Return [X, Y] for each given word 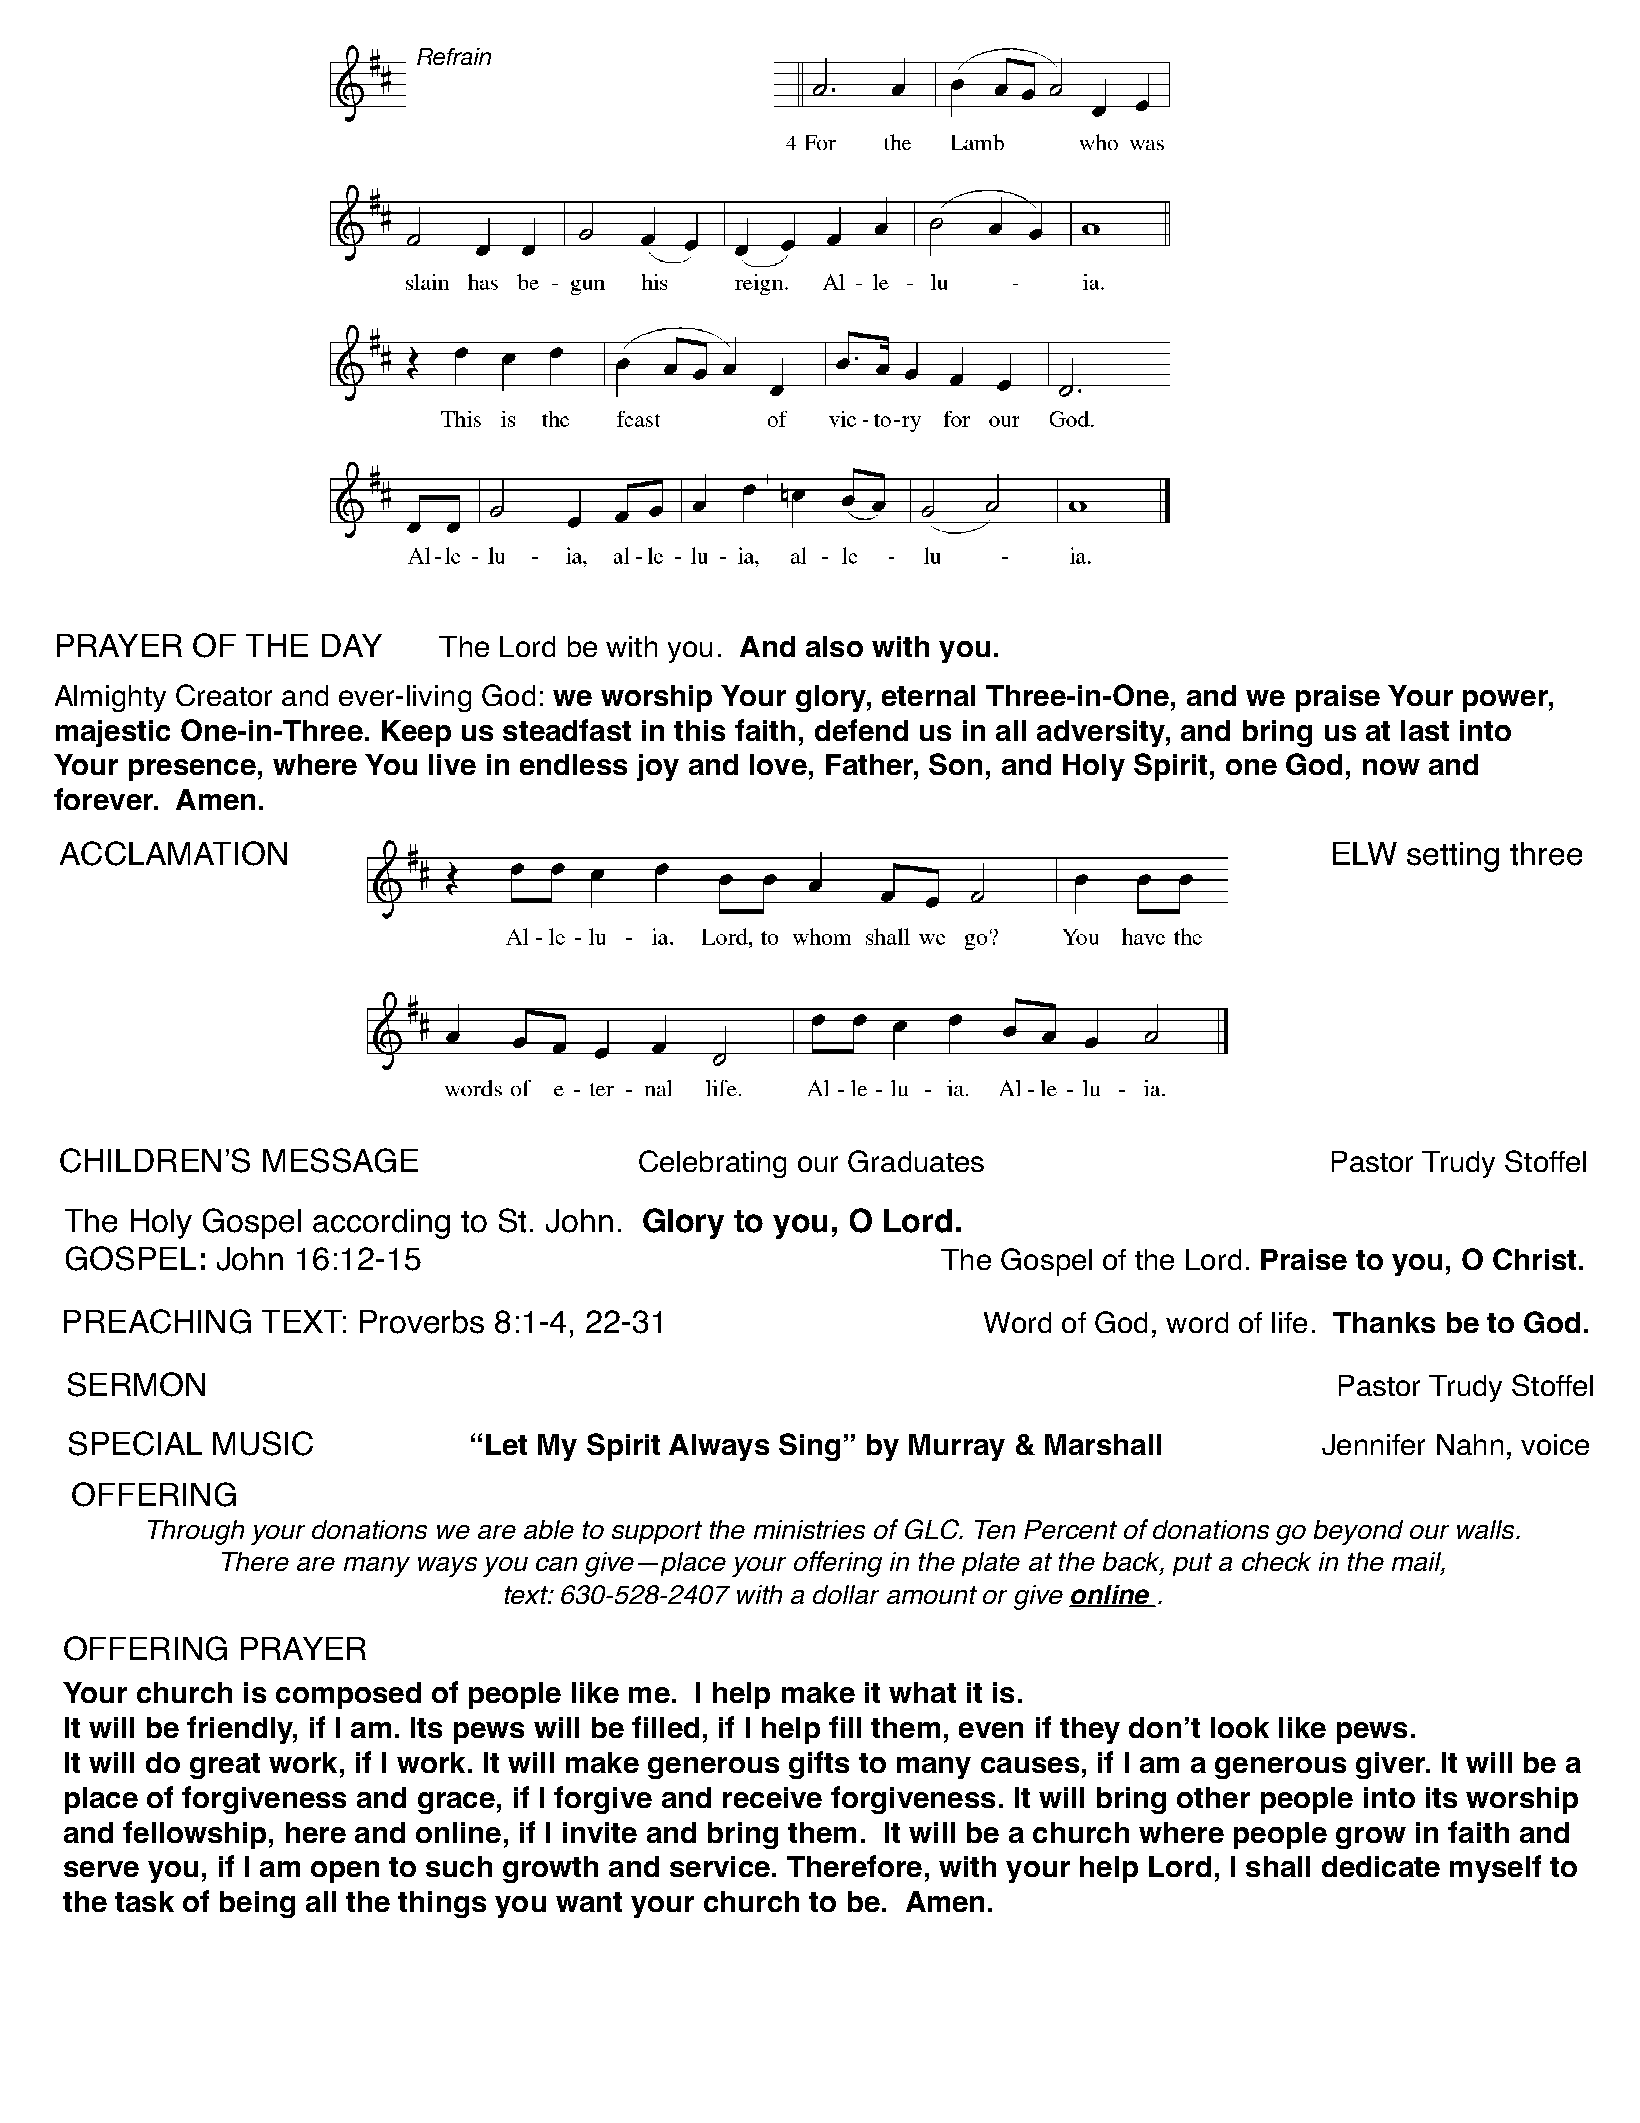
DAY [352, 645]
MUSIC [263, 1443]
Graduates [916, 1161]
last [1425, 730]
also [834, 646]
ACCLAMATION [173, 853]
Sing [809, 1447]
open [345, 1872]
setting [1453, 857]
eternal [928, 695]
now [1391, 767]
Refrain [454, 56]
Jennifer [1373, 1444]
